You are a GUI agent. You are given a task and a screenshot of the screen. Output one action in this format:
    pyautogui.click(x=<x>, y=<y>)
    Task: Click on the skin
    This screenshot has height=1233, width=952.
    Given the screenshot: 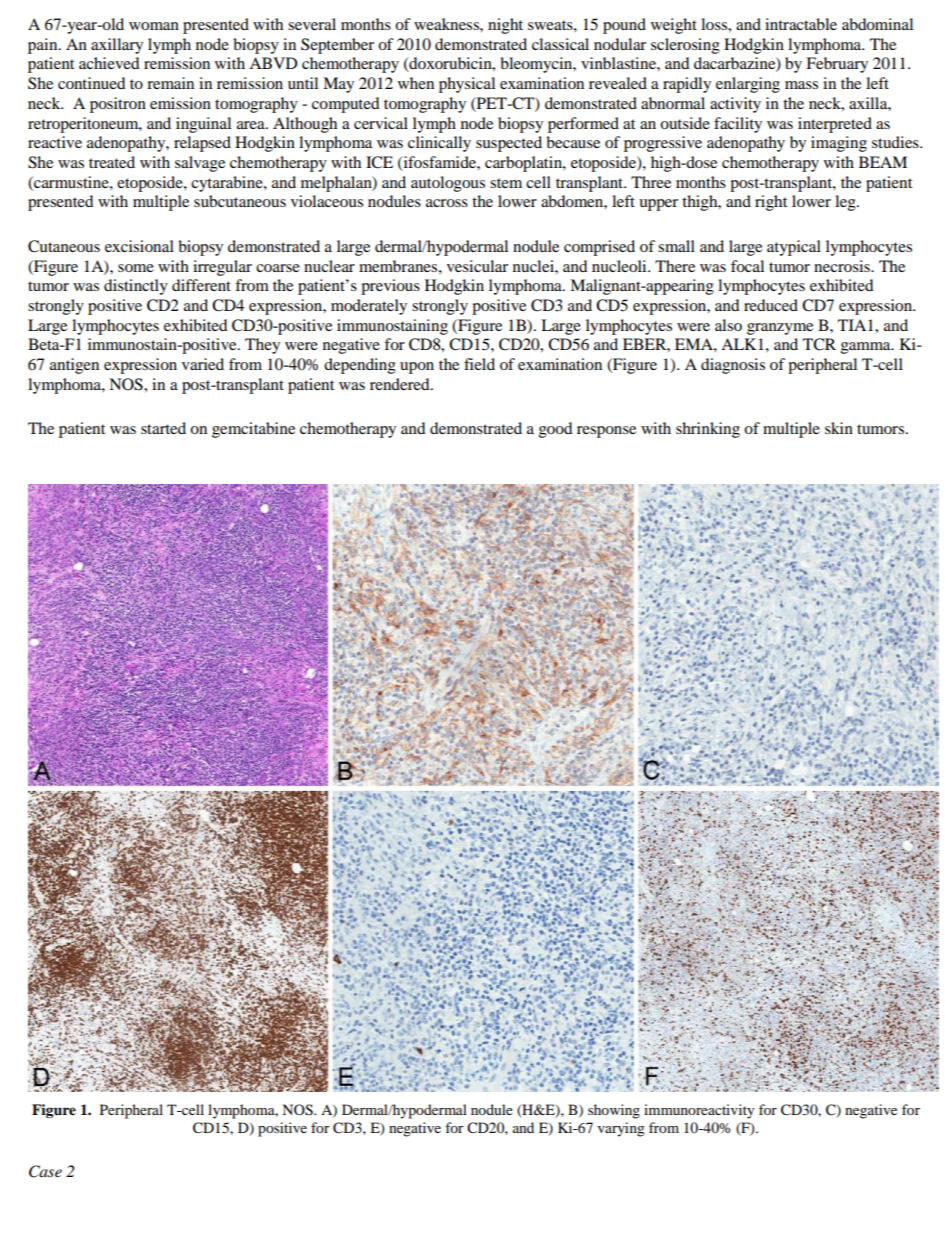 What is the action you would take?
    pyautogui.click(x=839, y=428)
